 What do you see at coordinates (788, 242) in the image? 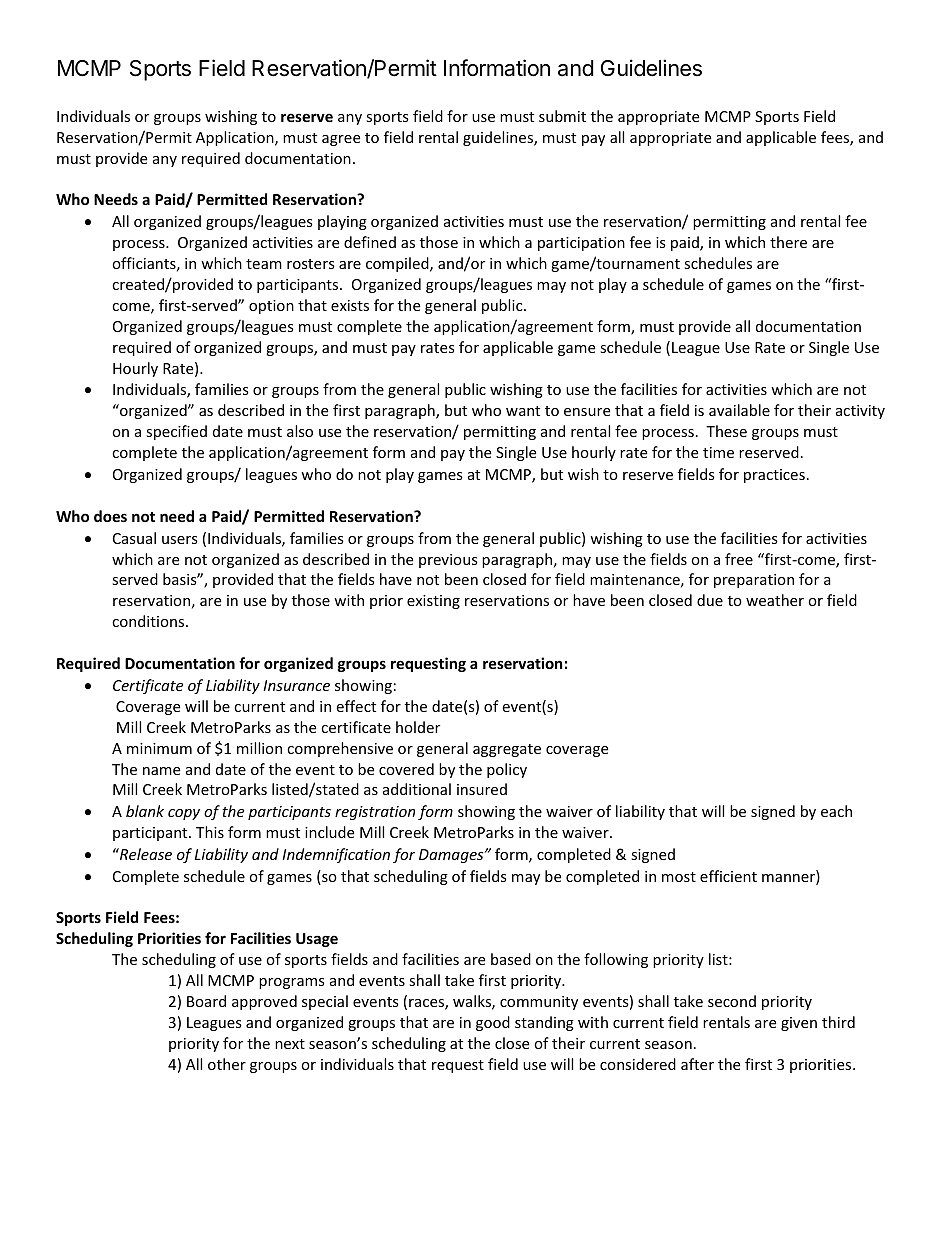
I see `there` at bounding box center [788, 242].
